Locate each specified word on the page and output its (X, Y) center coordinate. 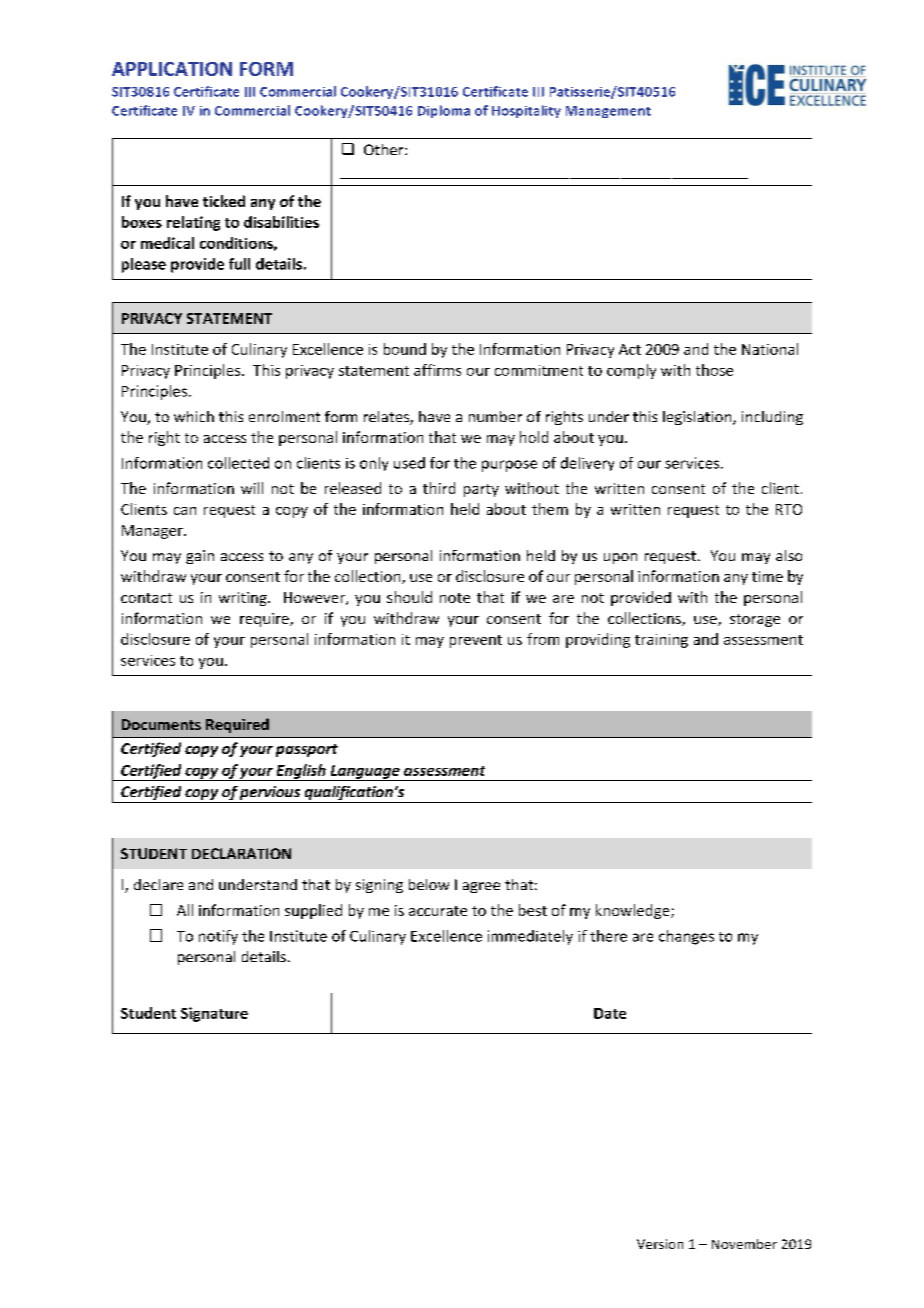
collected (238, 463)
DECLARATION (241, 853)
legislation (698, 418)
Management (608, 112)
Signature (214, 1014)
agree (481, 887)
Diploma (444, 111)
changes (686, 937)
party (481, 490)
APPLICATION (172, 69)
